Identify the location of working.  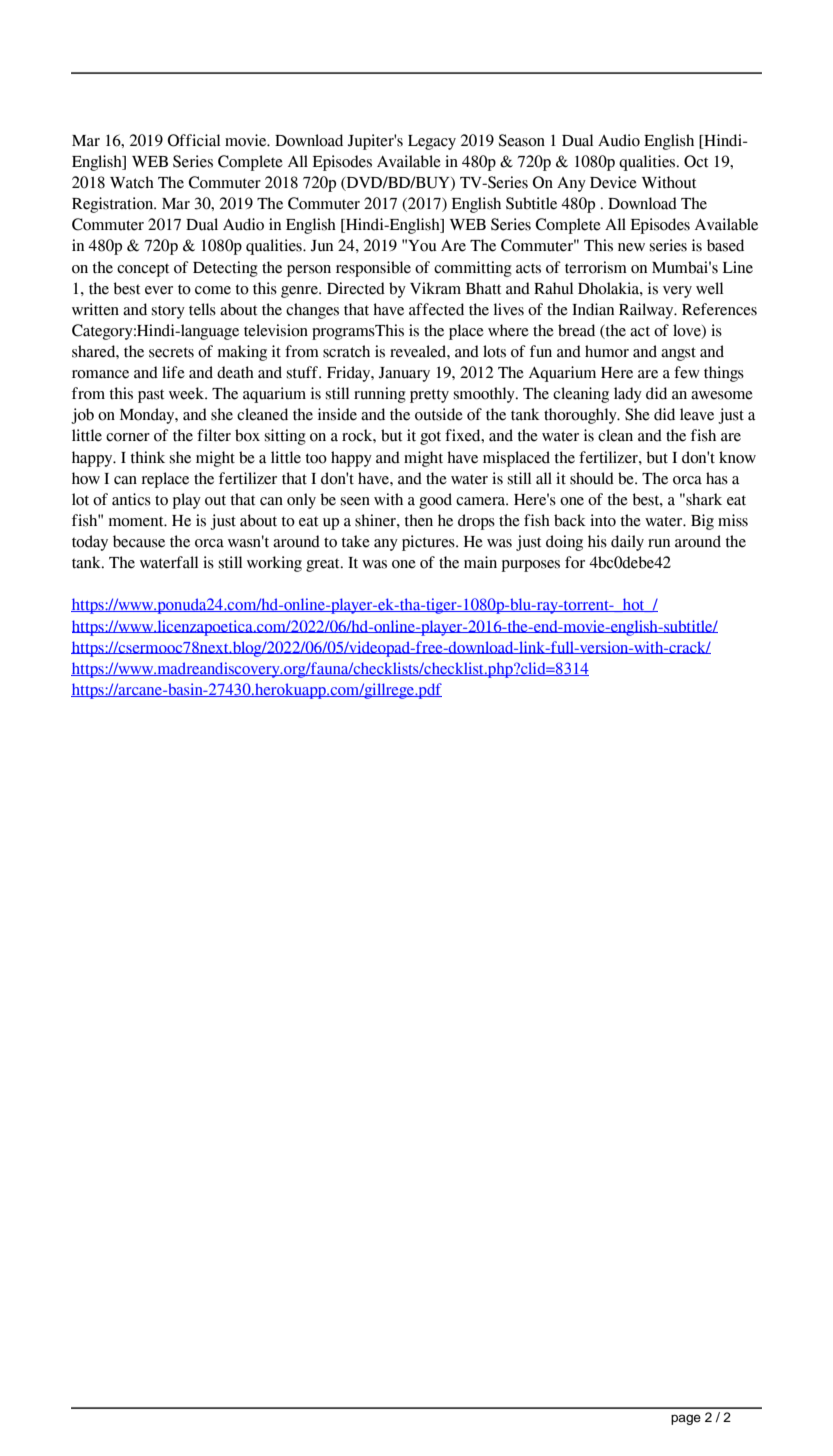
(274, 564).
